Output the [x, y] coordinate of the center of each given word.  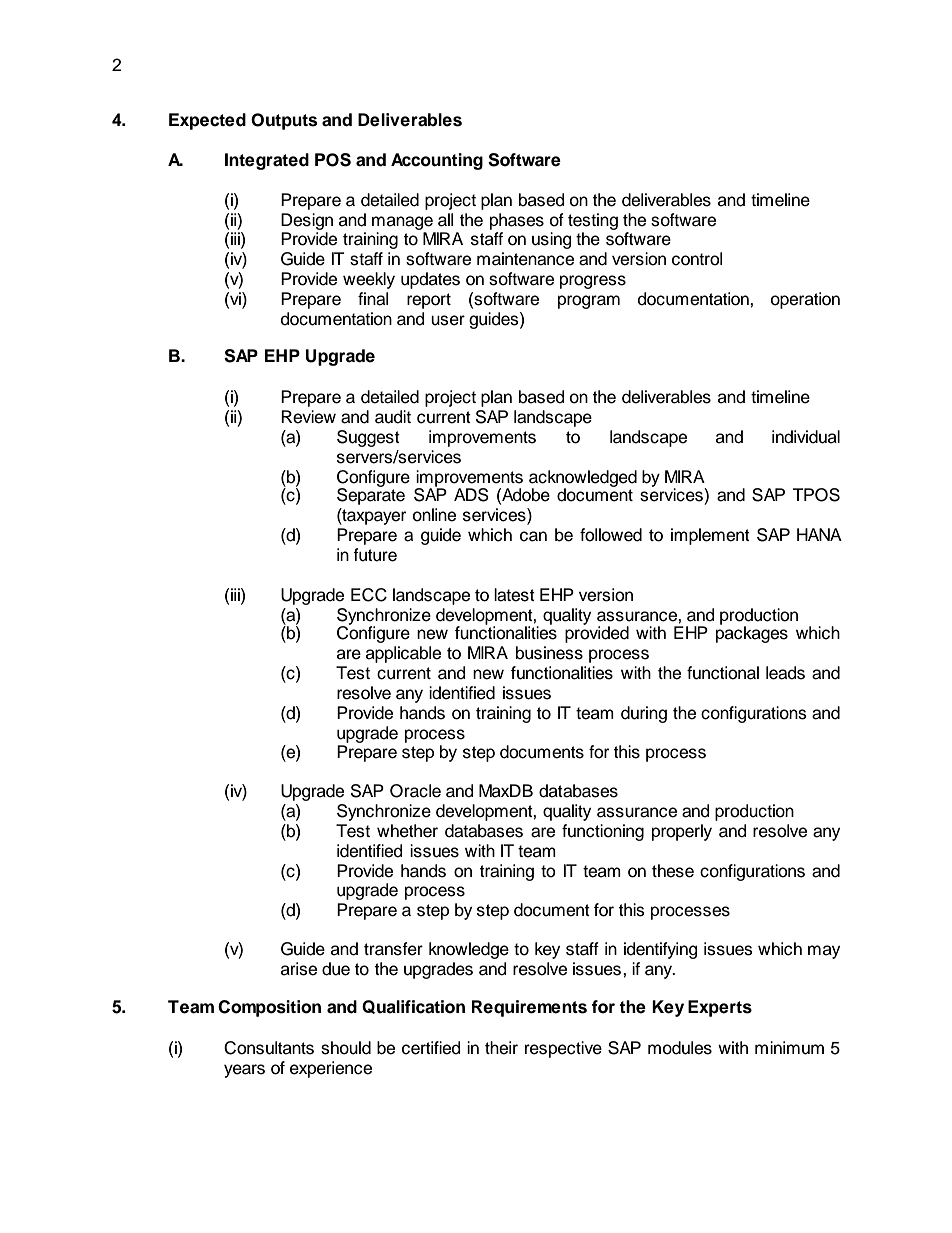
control [697, 259]
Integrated [267, 161]
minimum [789, 1048]
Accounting [437, 161]
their [501, 1048]
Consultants [269, 1048]
